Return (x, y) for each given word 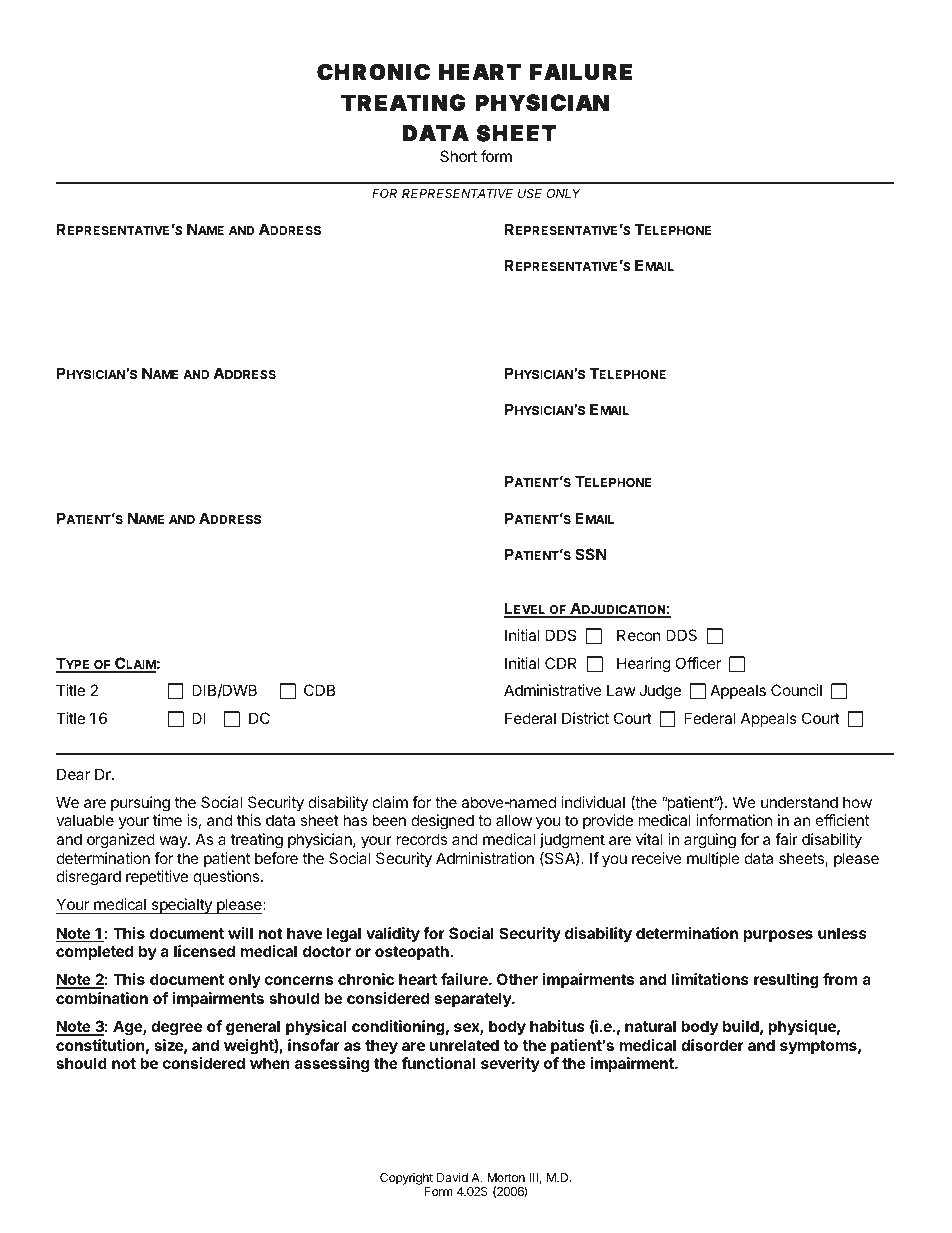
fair (786, 839)
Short (458, 156)
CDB (319, 690)
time (167, 820)
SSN (591, 554)
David (452, 1177)
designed (442, 822)
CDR (561, 663)
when (270, 1063)
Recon (639, 635)
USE (530, 193)
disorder (712, 1045)
